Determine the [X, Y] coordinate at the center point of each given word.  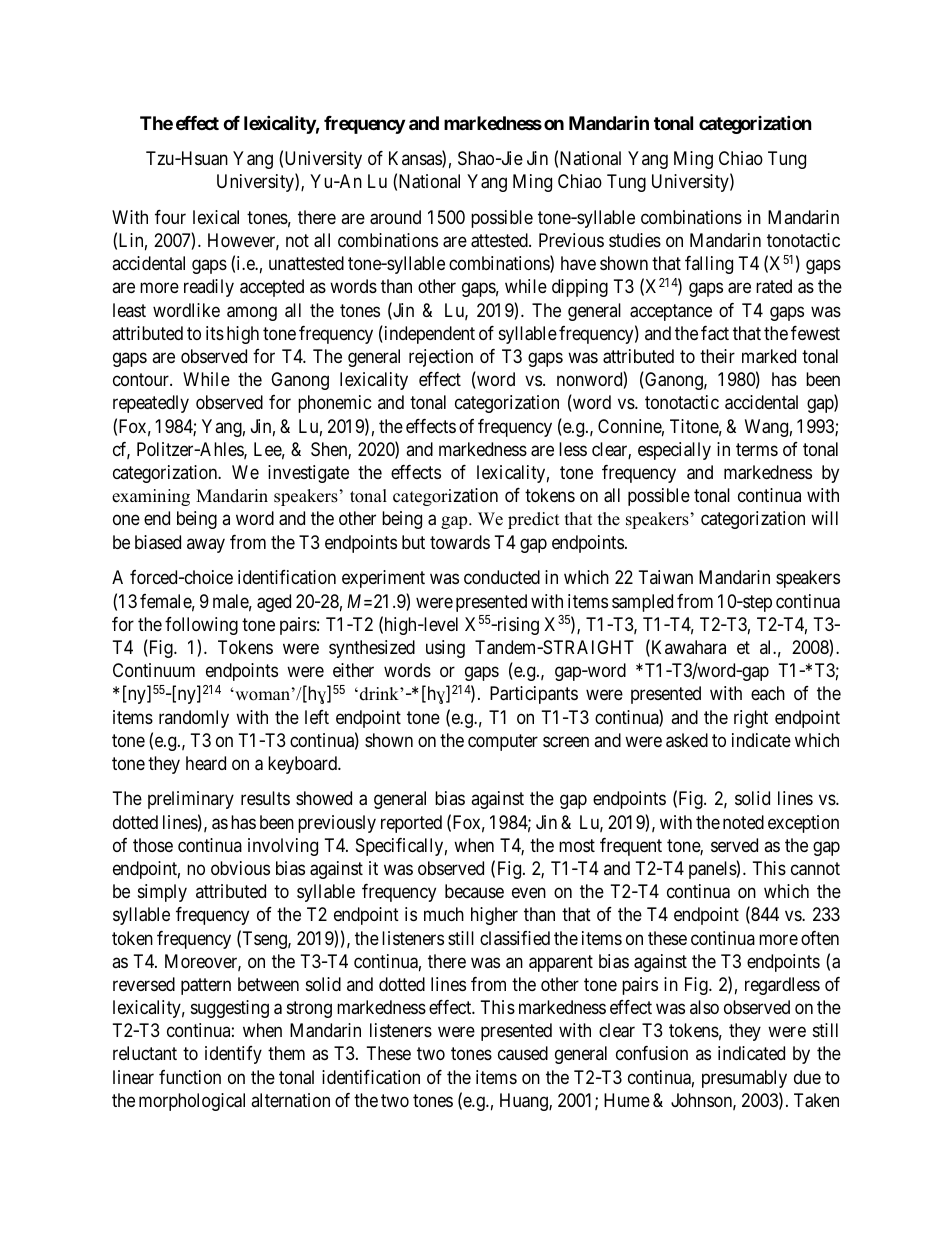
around [395, 217]
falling [709, 265]
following [201, 626]
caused [523, 1053]
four [170, 217]
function [190, 1077]
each [768, 693]
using [445, 649]
